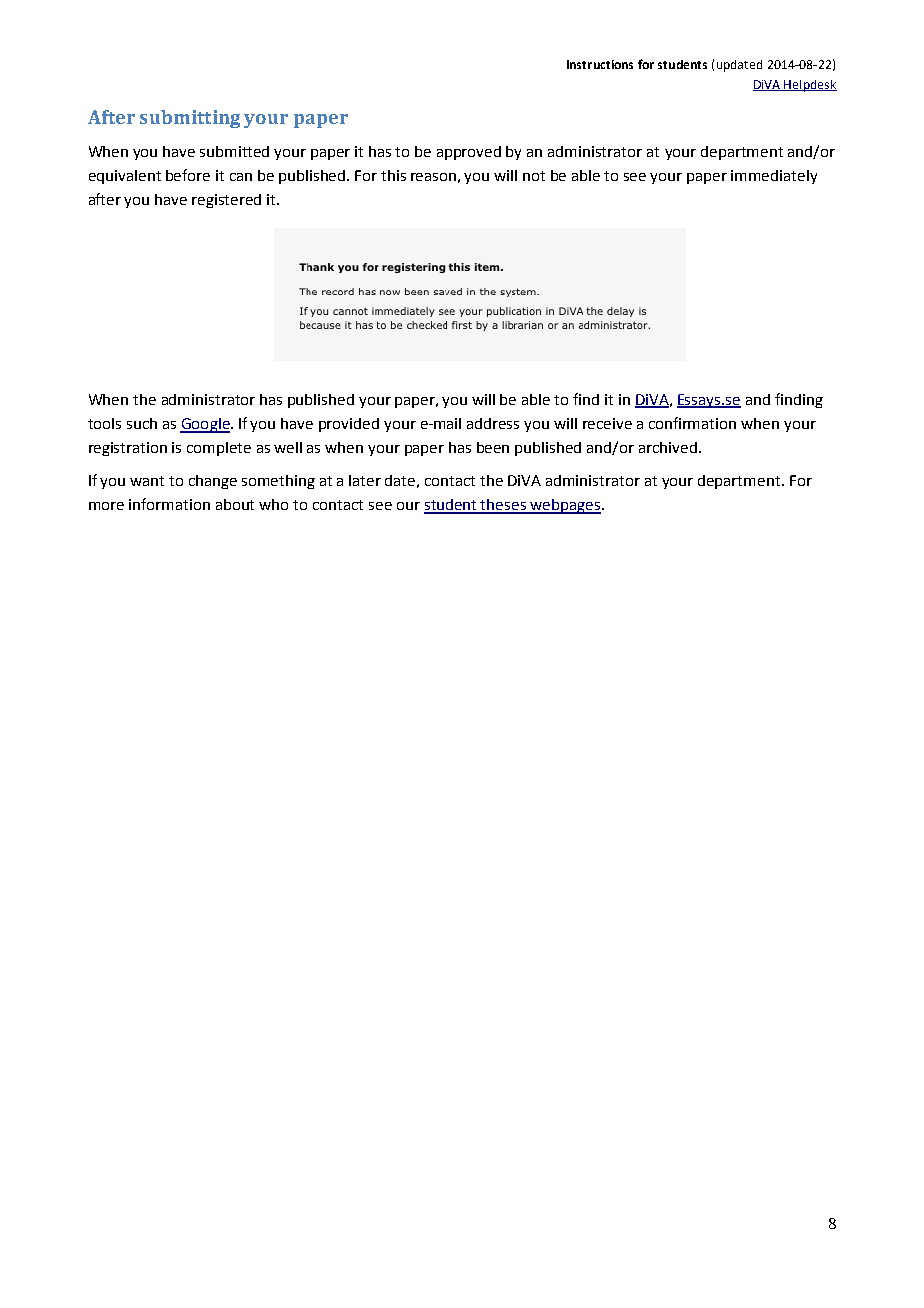 This page has height=1308, width=924. What do you see at coordinates (810, 86) in the page?
I see `Helpdesk` at bounding box center [810, 86].
